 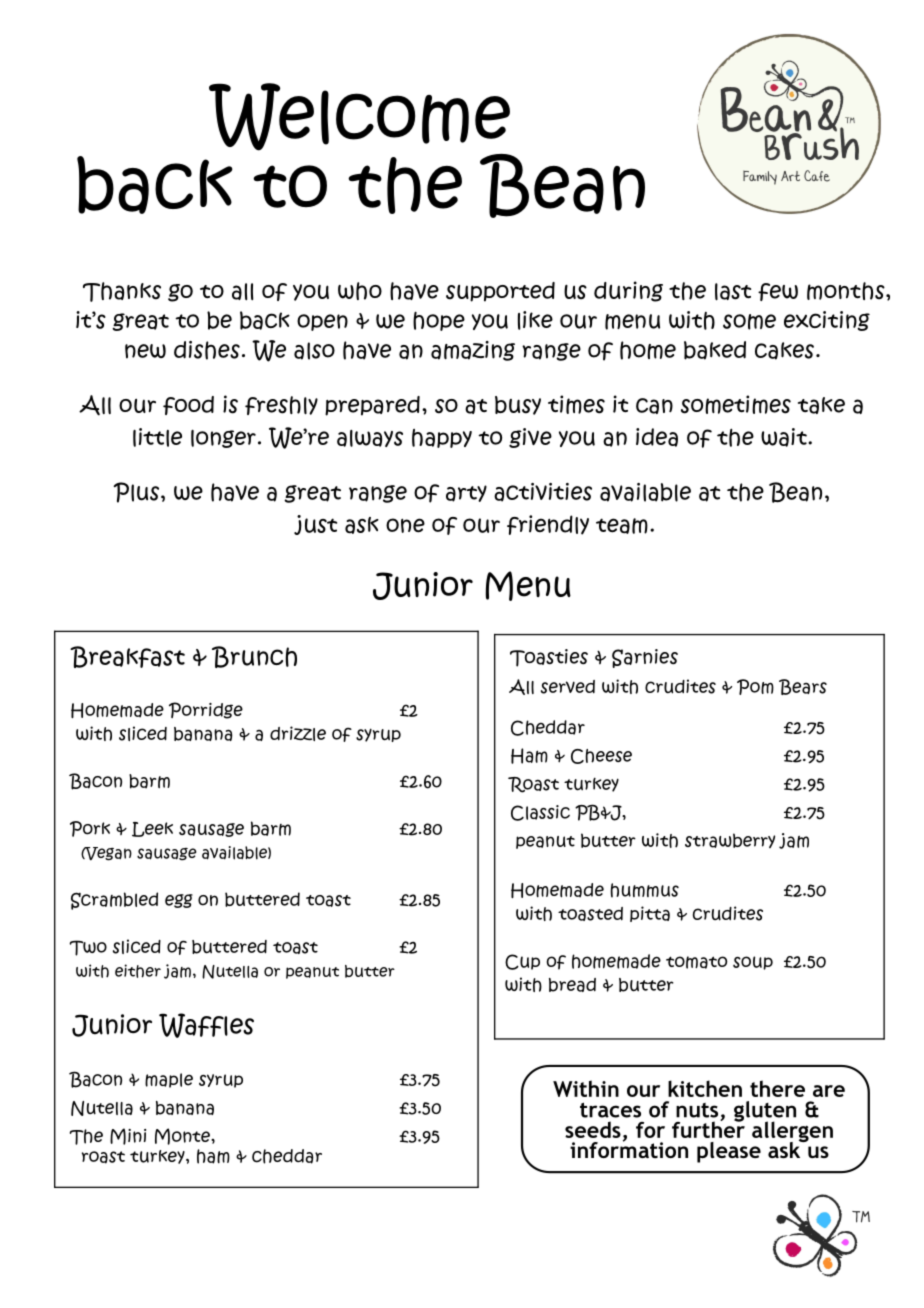 What do you see at coordinates (359, 117) in the screenshot?
I see `Welcome` at bounding box center [359, 117].
